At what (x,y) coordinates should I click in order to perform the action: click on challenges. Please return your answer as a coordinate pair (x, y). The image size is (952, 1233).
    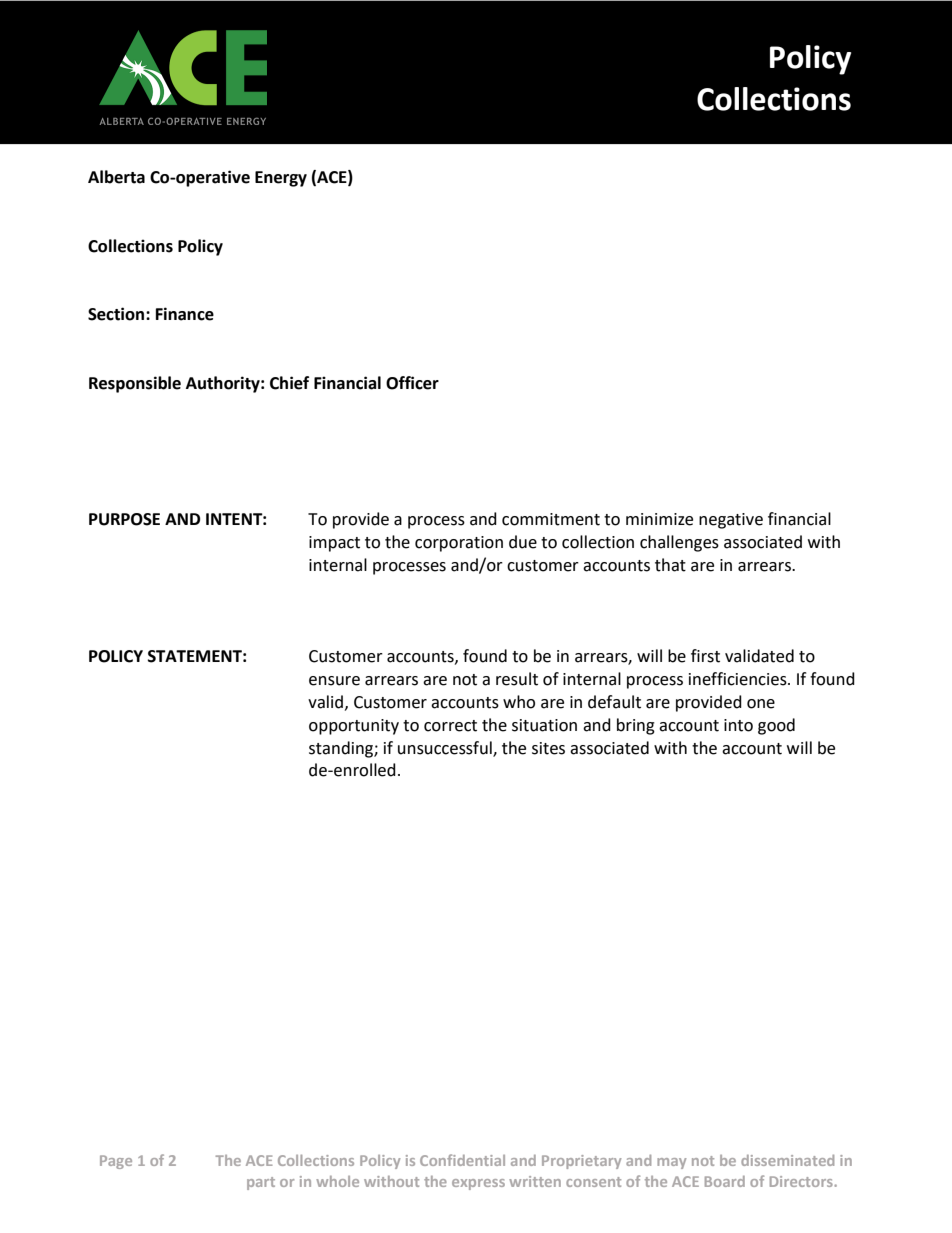
    Looking at the image, I should click on (679, 543).
